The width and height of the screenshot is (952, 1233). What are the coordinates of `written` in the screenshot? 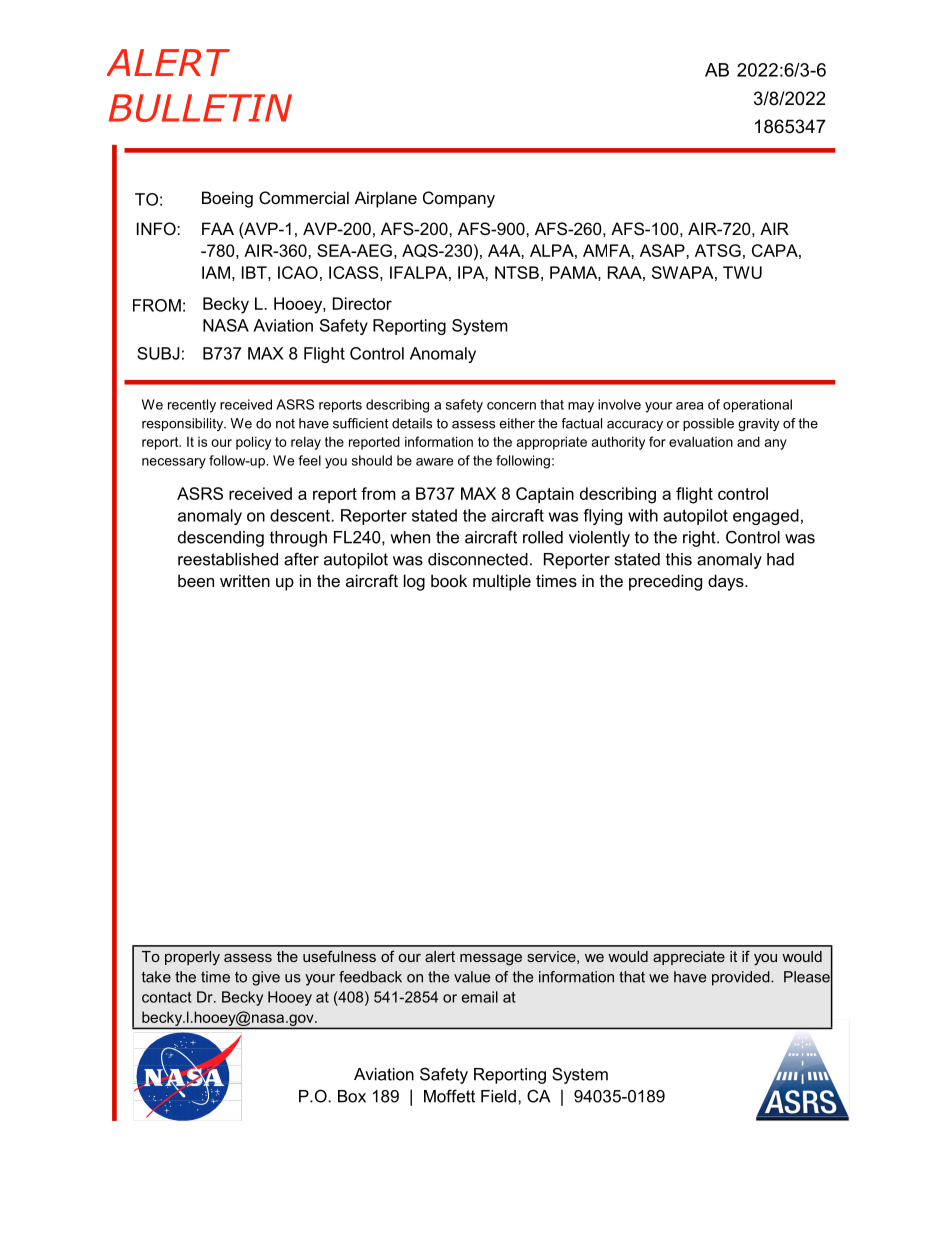 It's located at (245, 580).
